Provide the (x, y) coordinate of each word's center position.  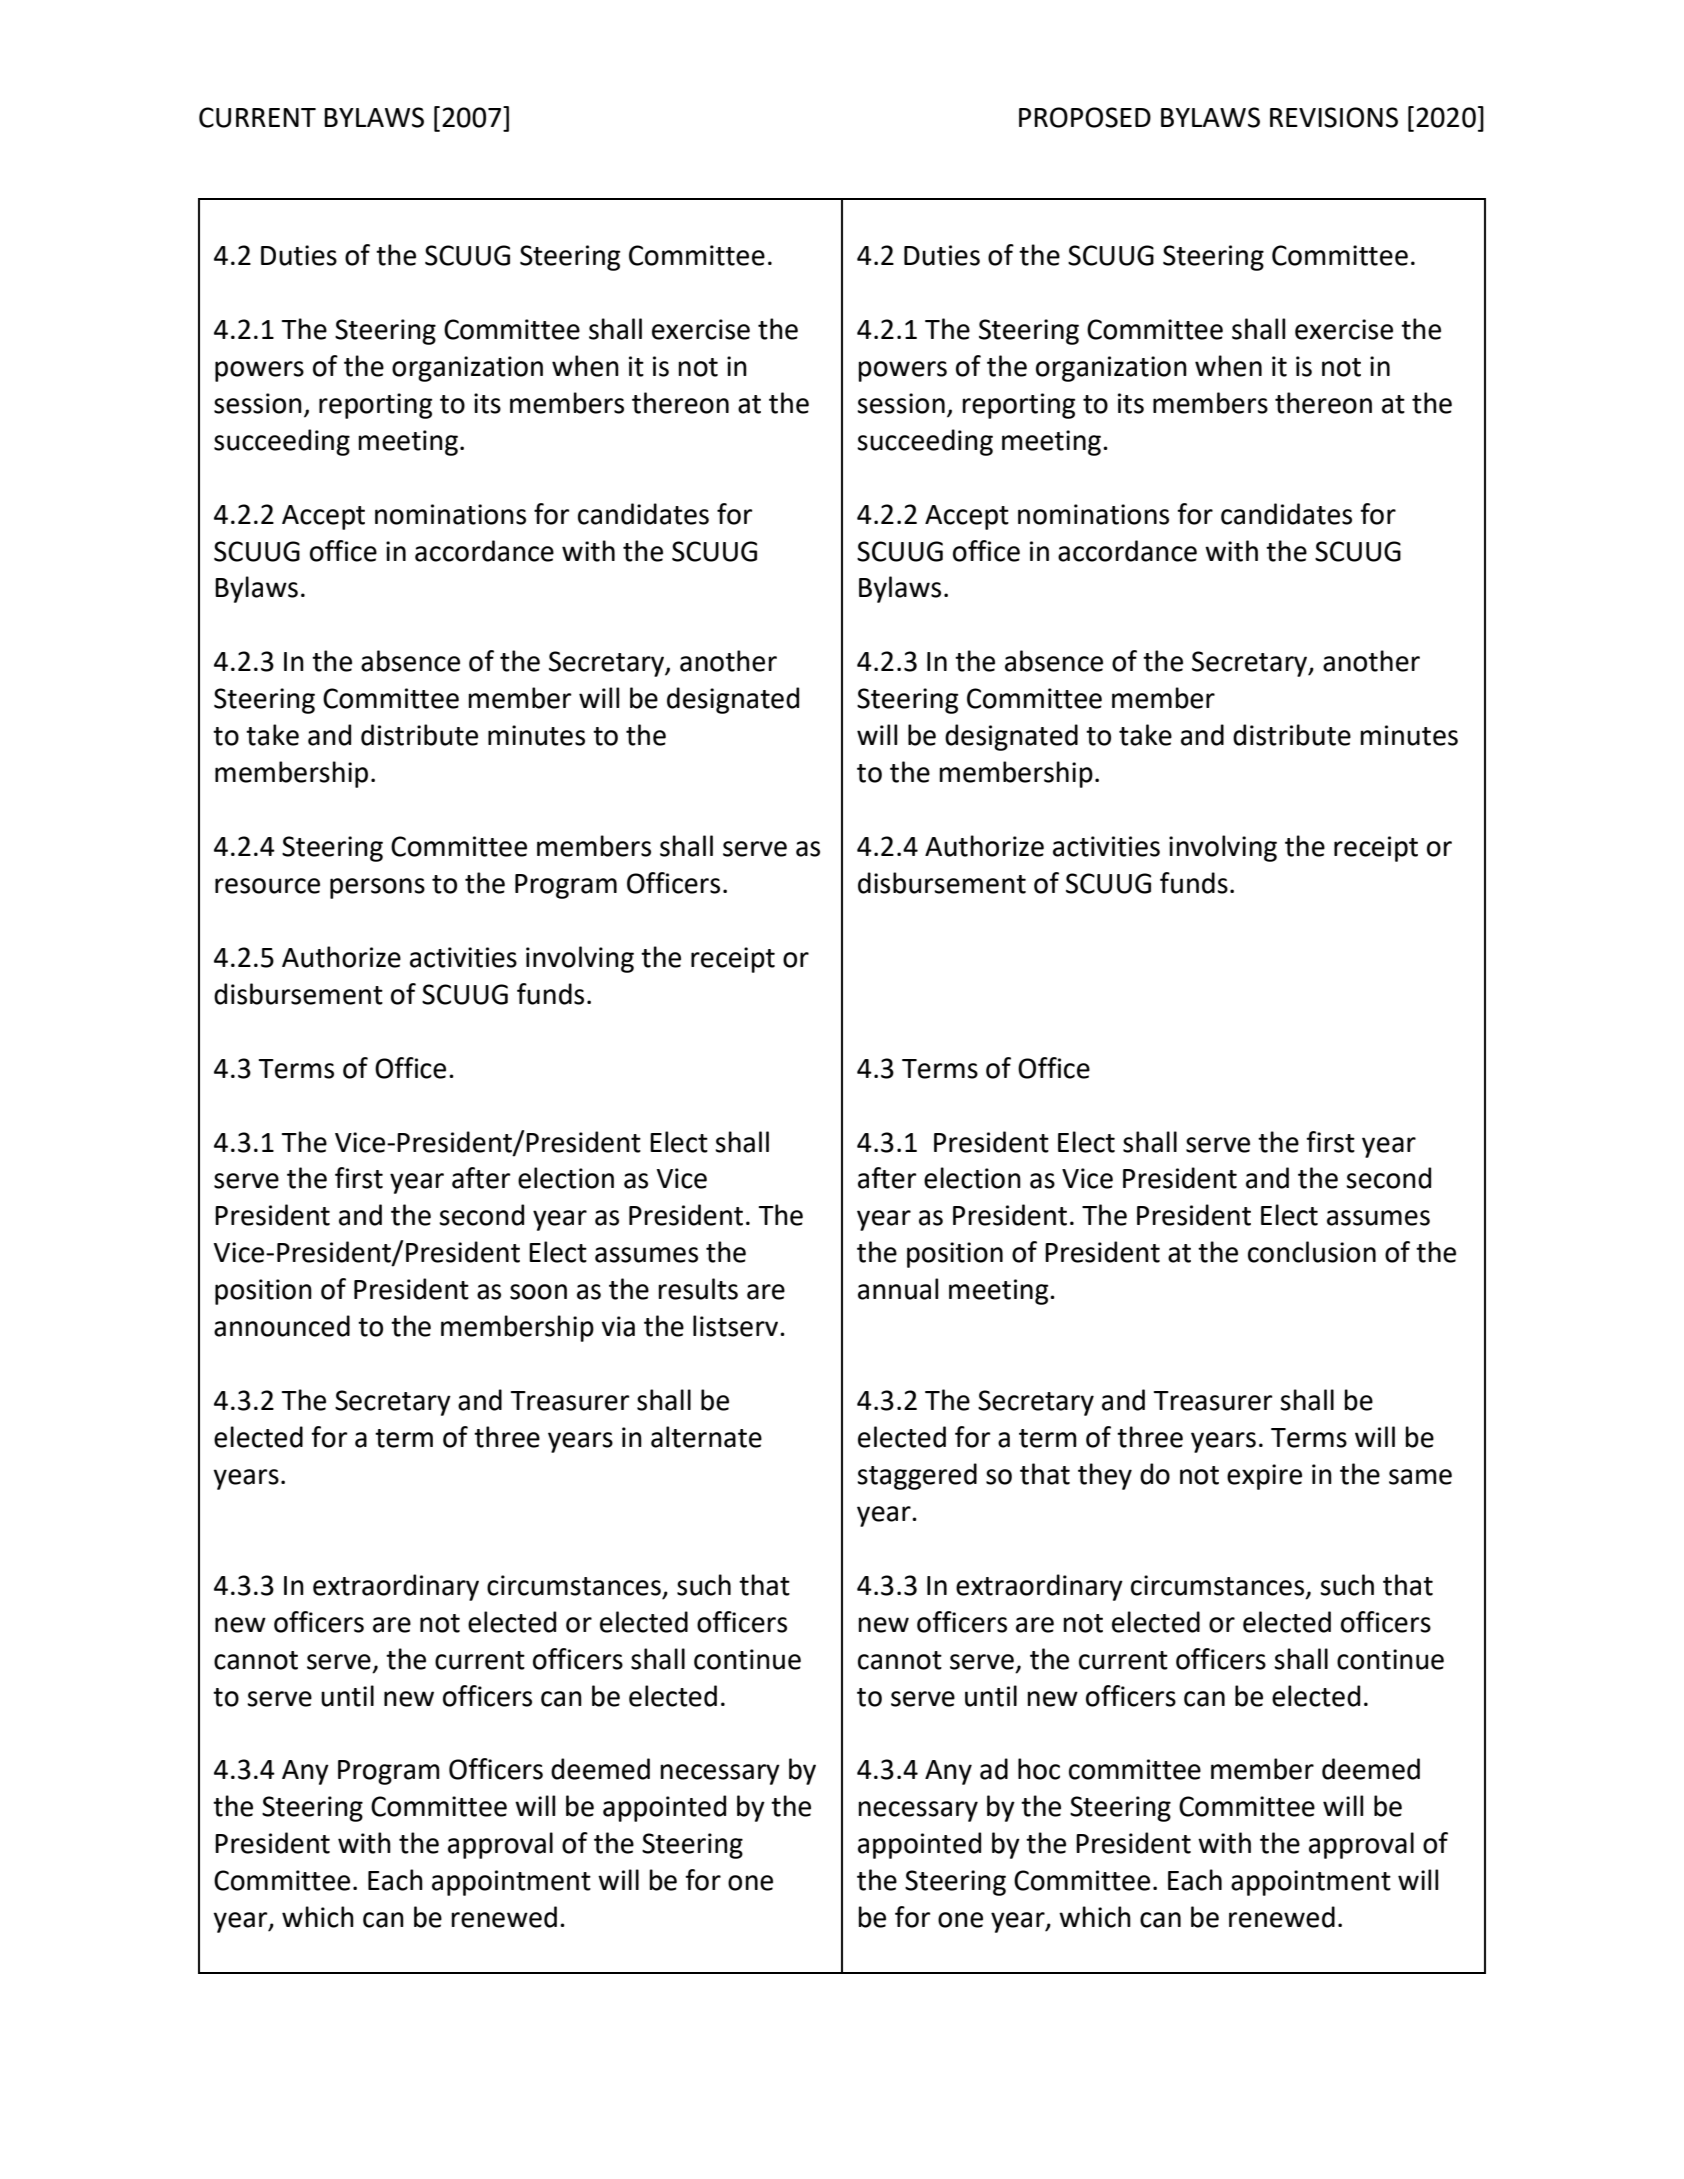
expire (1264, 1477)
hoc (1039, 1769)
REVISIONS (1334, 117)
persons (377, 888)
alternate (706, 1437)
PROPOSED (1085, 117)
